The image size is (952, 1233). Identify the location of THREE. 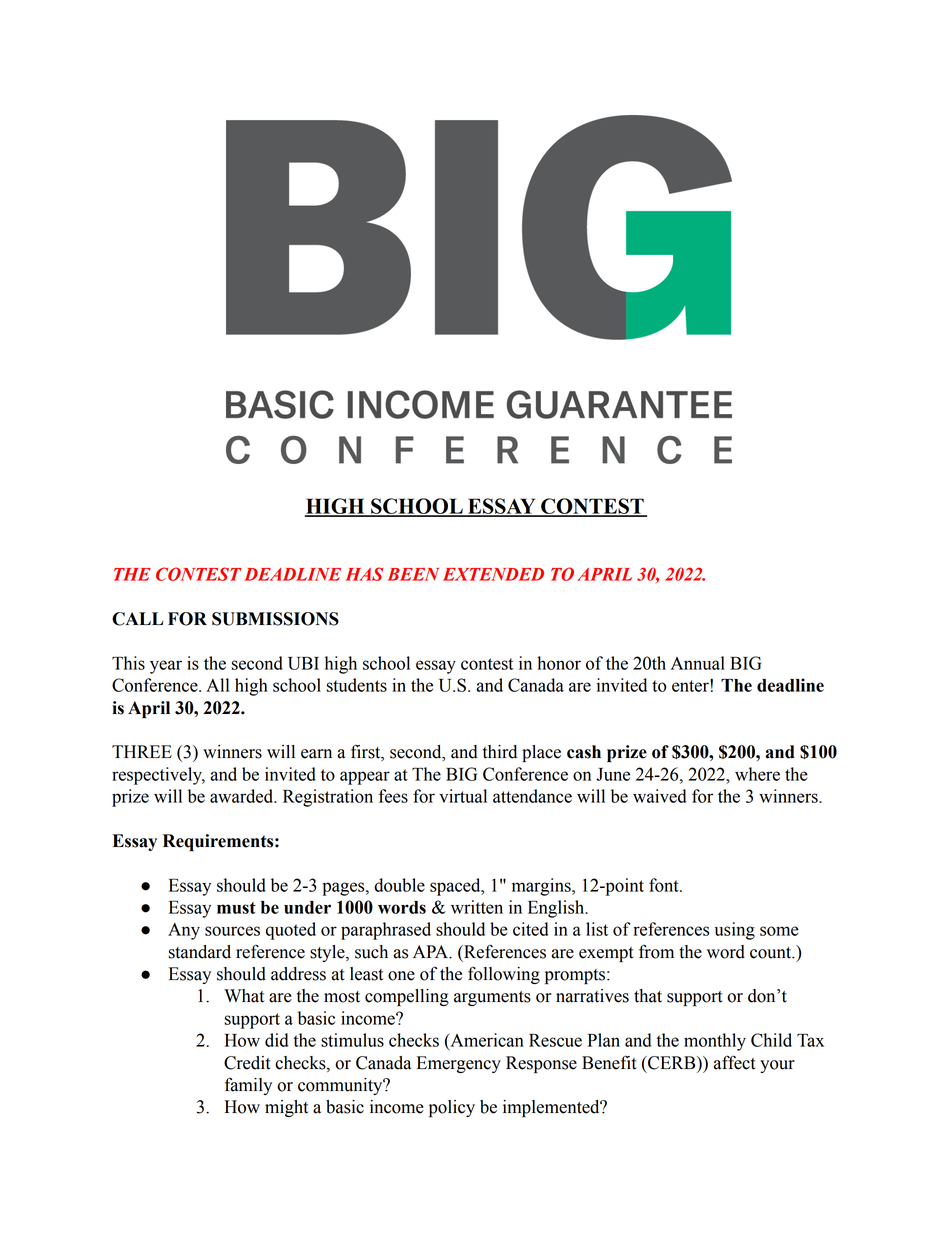
(142, 751).
